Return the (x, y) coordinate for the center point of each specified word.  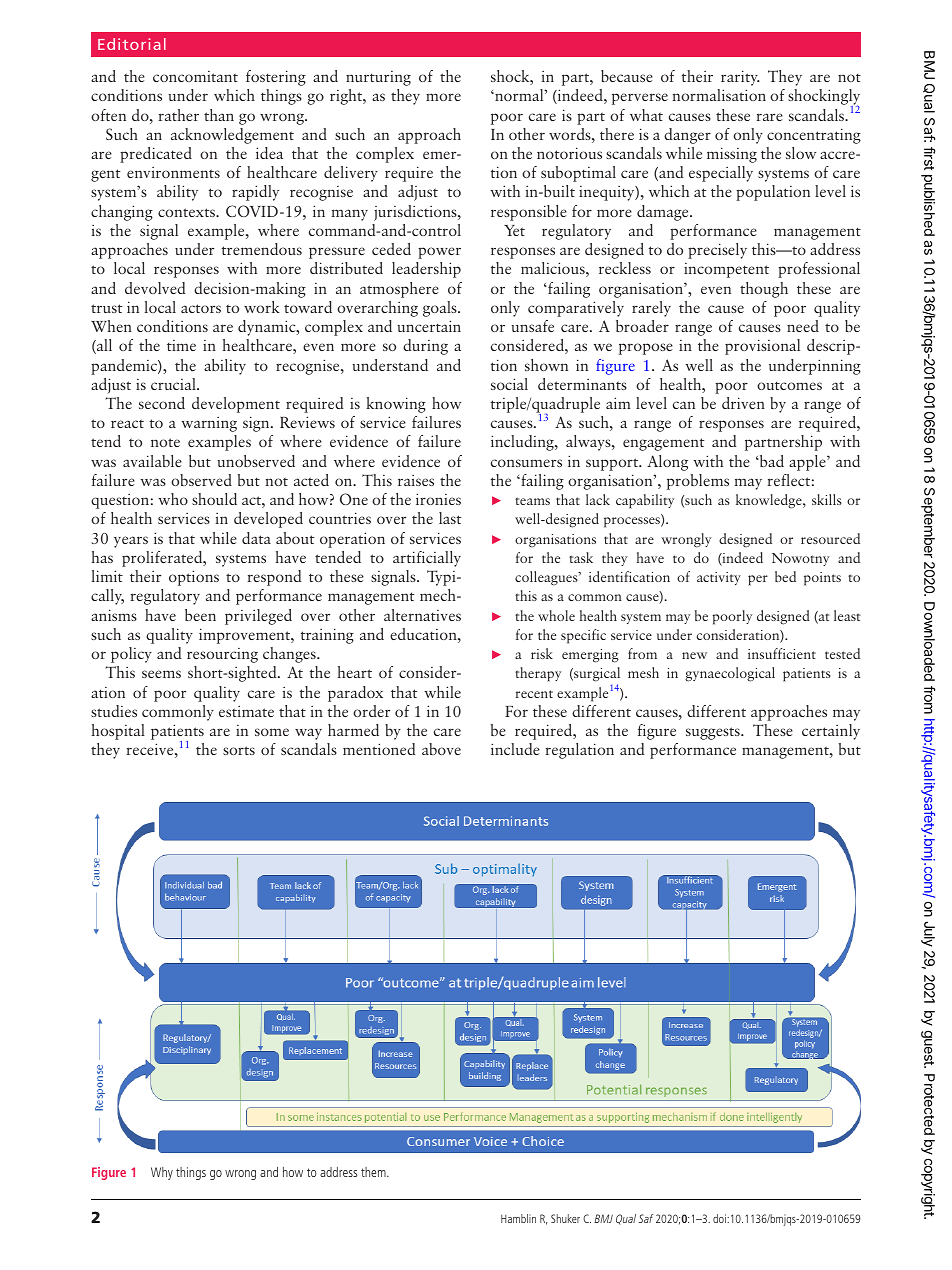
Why (162, 1173)
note (165, 442)
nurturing (378, 78)
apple (808, 463)
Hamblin (518, 1218)
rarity (740, 78)
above (441, 749)
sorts (239, 750)
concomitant (195, 76)
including (523, 443)
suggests (714, 733)
